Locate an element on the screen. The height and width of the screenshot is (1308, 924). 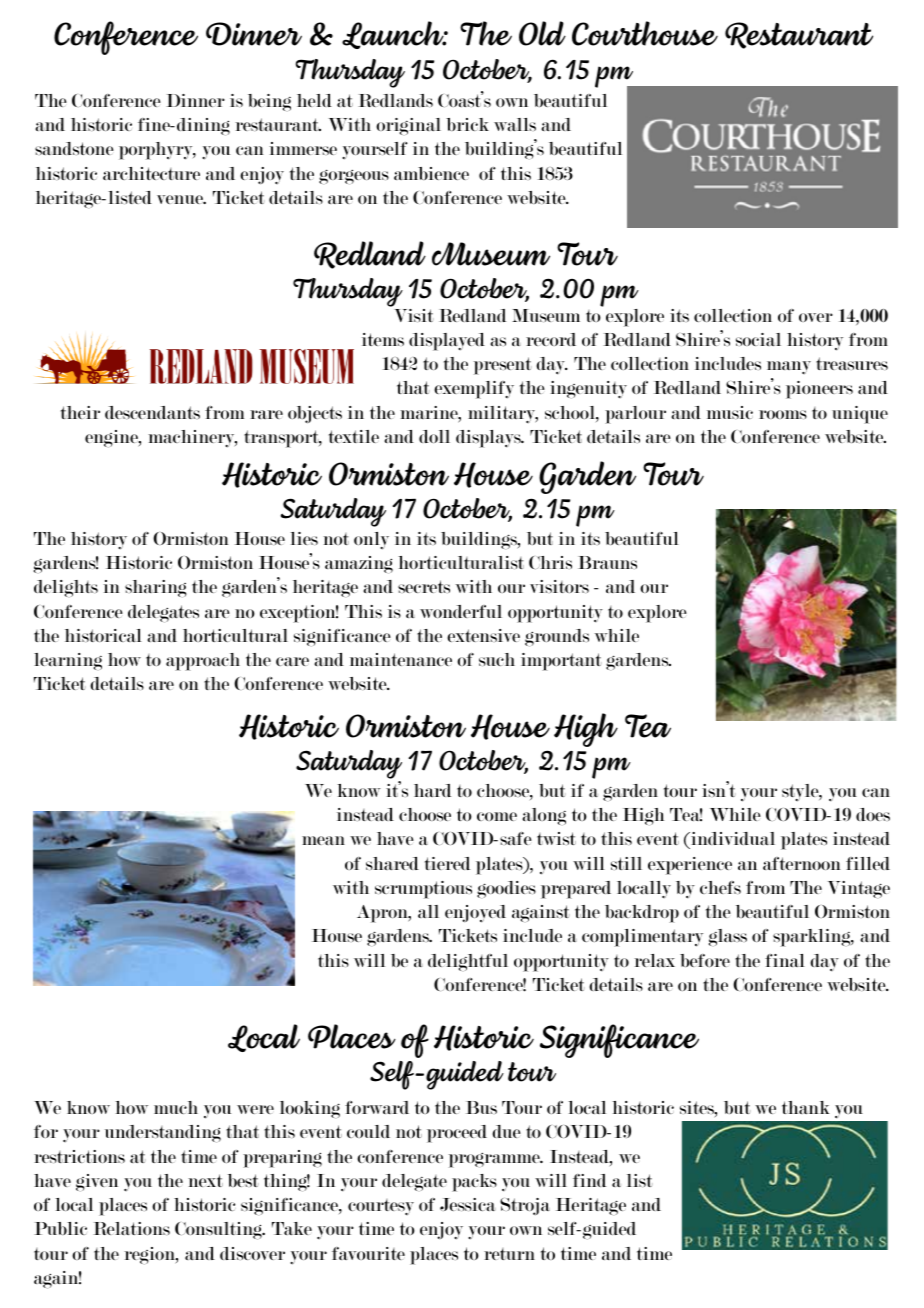
Relations is located at coordinates (131, 1228).
